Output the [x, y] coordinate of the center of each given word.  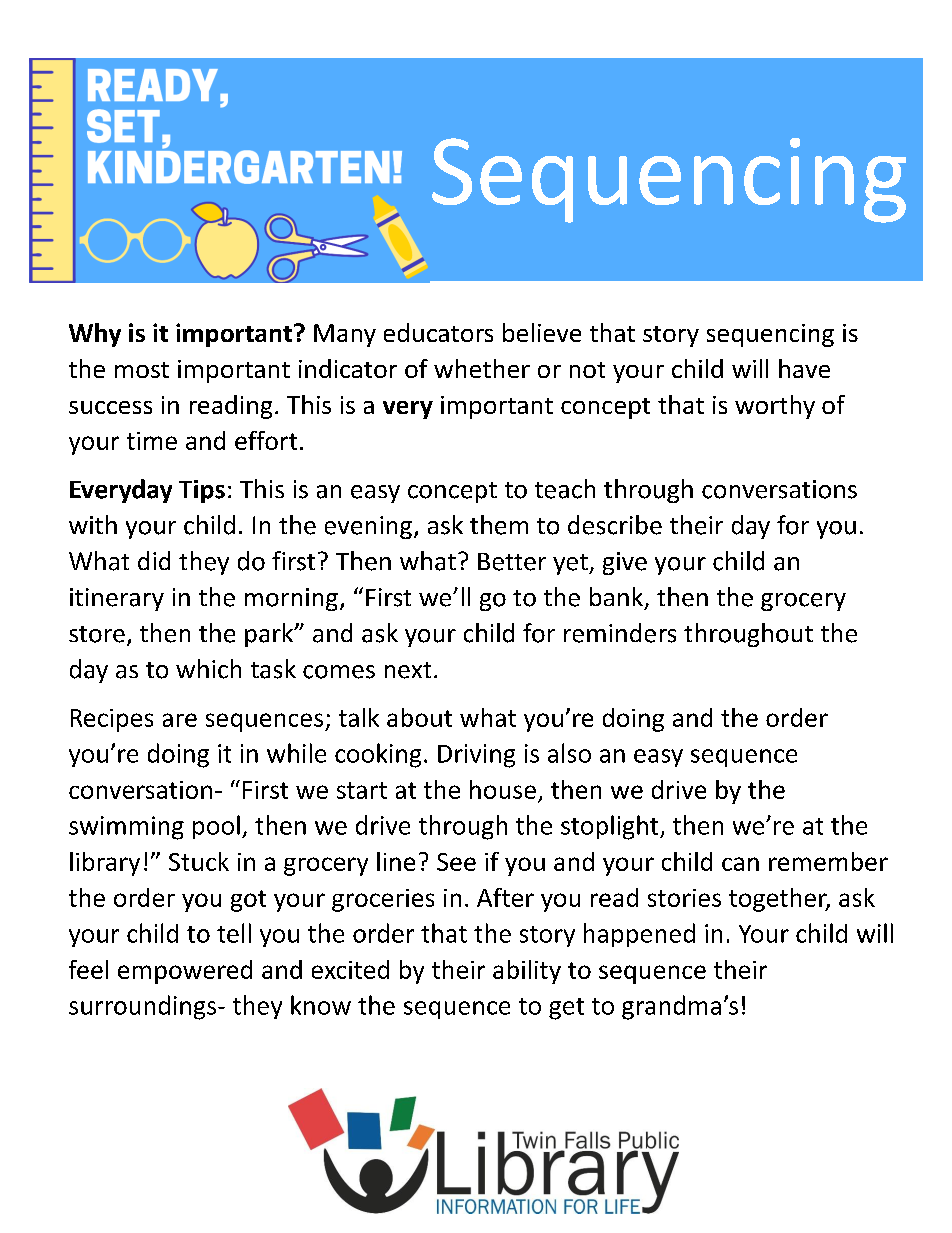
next [408, 670]
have [804, 368]
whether [482, 368]
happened [639, 935]
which [208, 669]
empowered [185, 972]
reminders [620, 633]
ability [527, 972]
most [142, 370]
